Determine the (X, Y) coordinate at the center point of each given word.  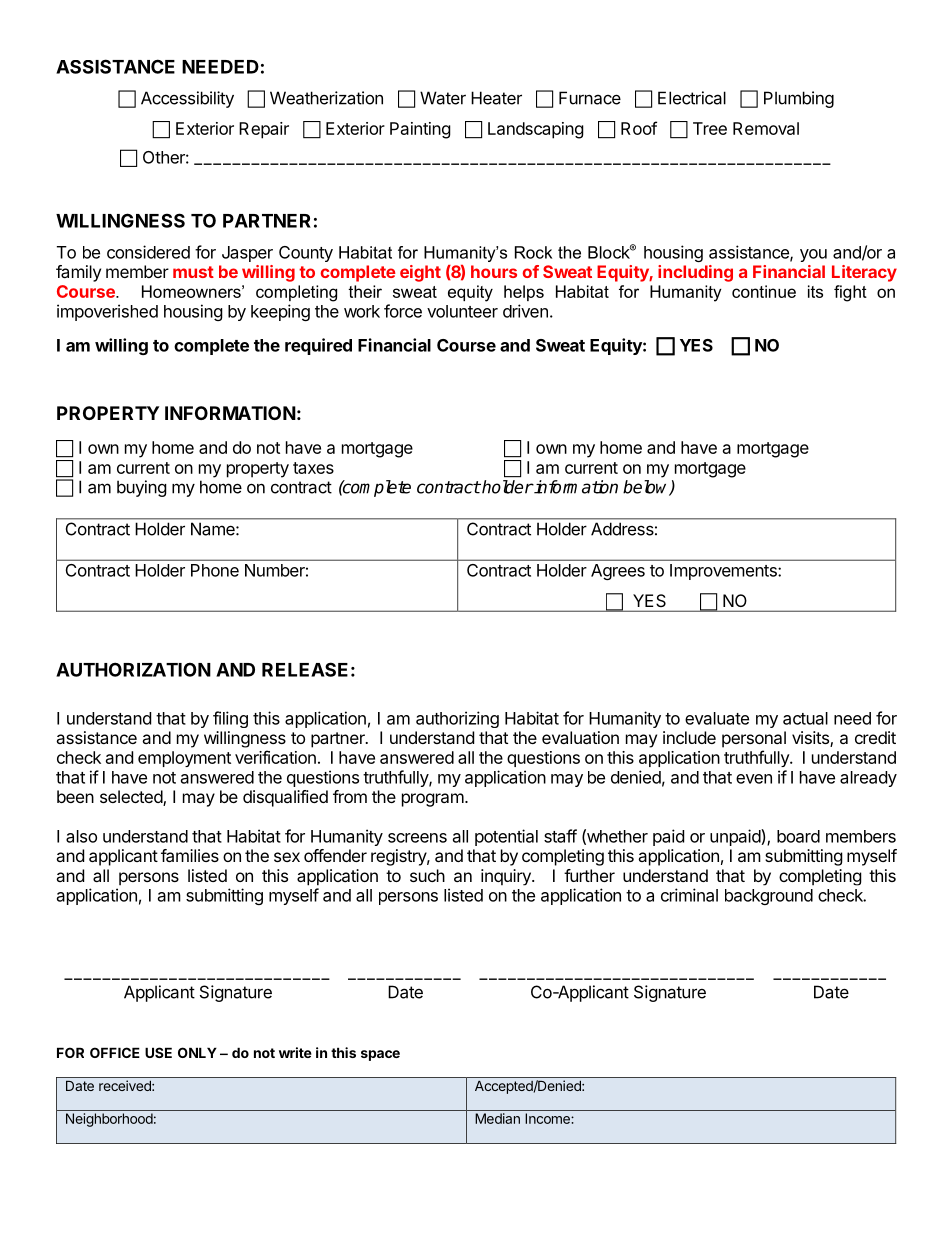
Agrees (618, 572)
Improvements (724, 572)
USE (158, 1052)
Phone (215, 570)
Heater (496, 98)
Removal (766, 128)
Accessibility (187, 99)
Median (497, 1118)
